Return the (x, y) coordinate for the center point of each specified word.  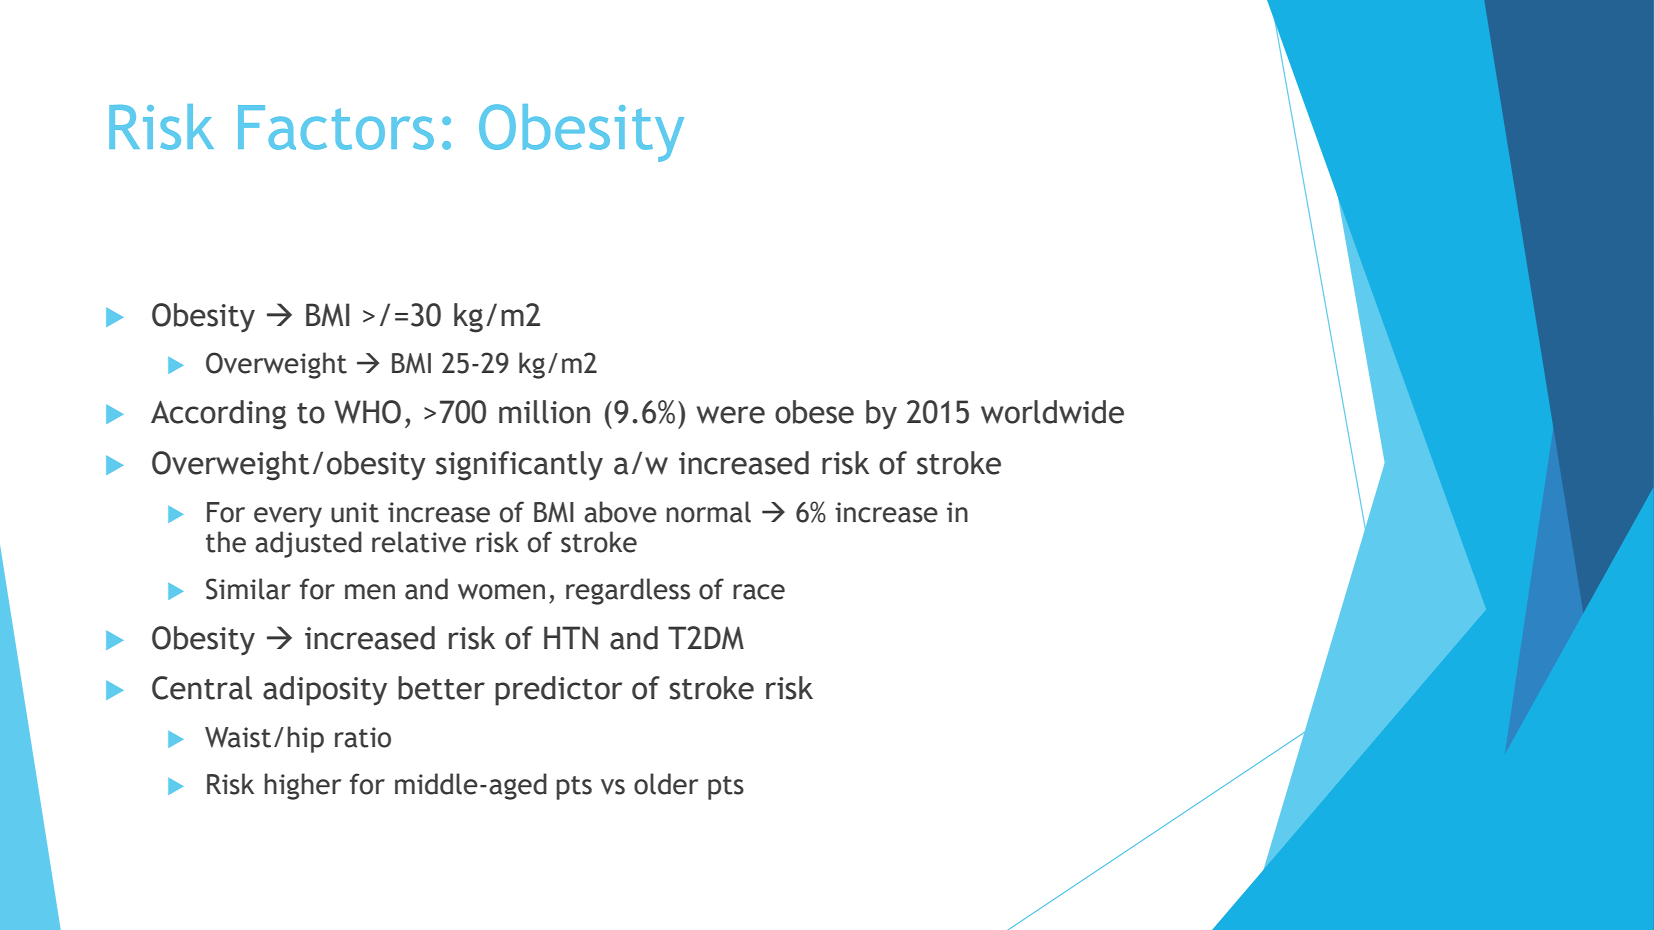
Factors (336, 127)
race (759, 592)
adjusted (308, 544)
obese (814, 412)
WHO (367, 412)
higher (302, 786)
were (731, 415)
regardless (628, 591)
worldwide (1052, 412)
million (544, 412)
